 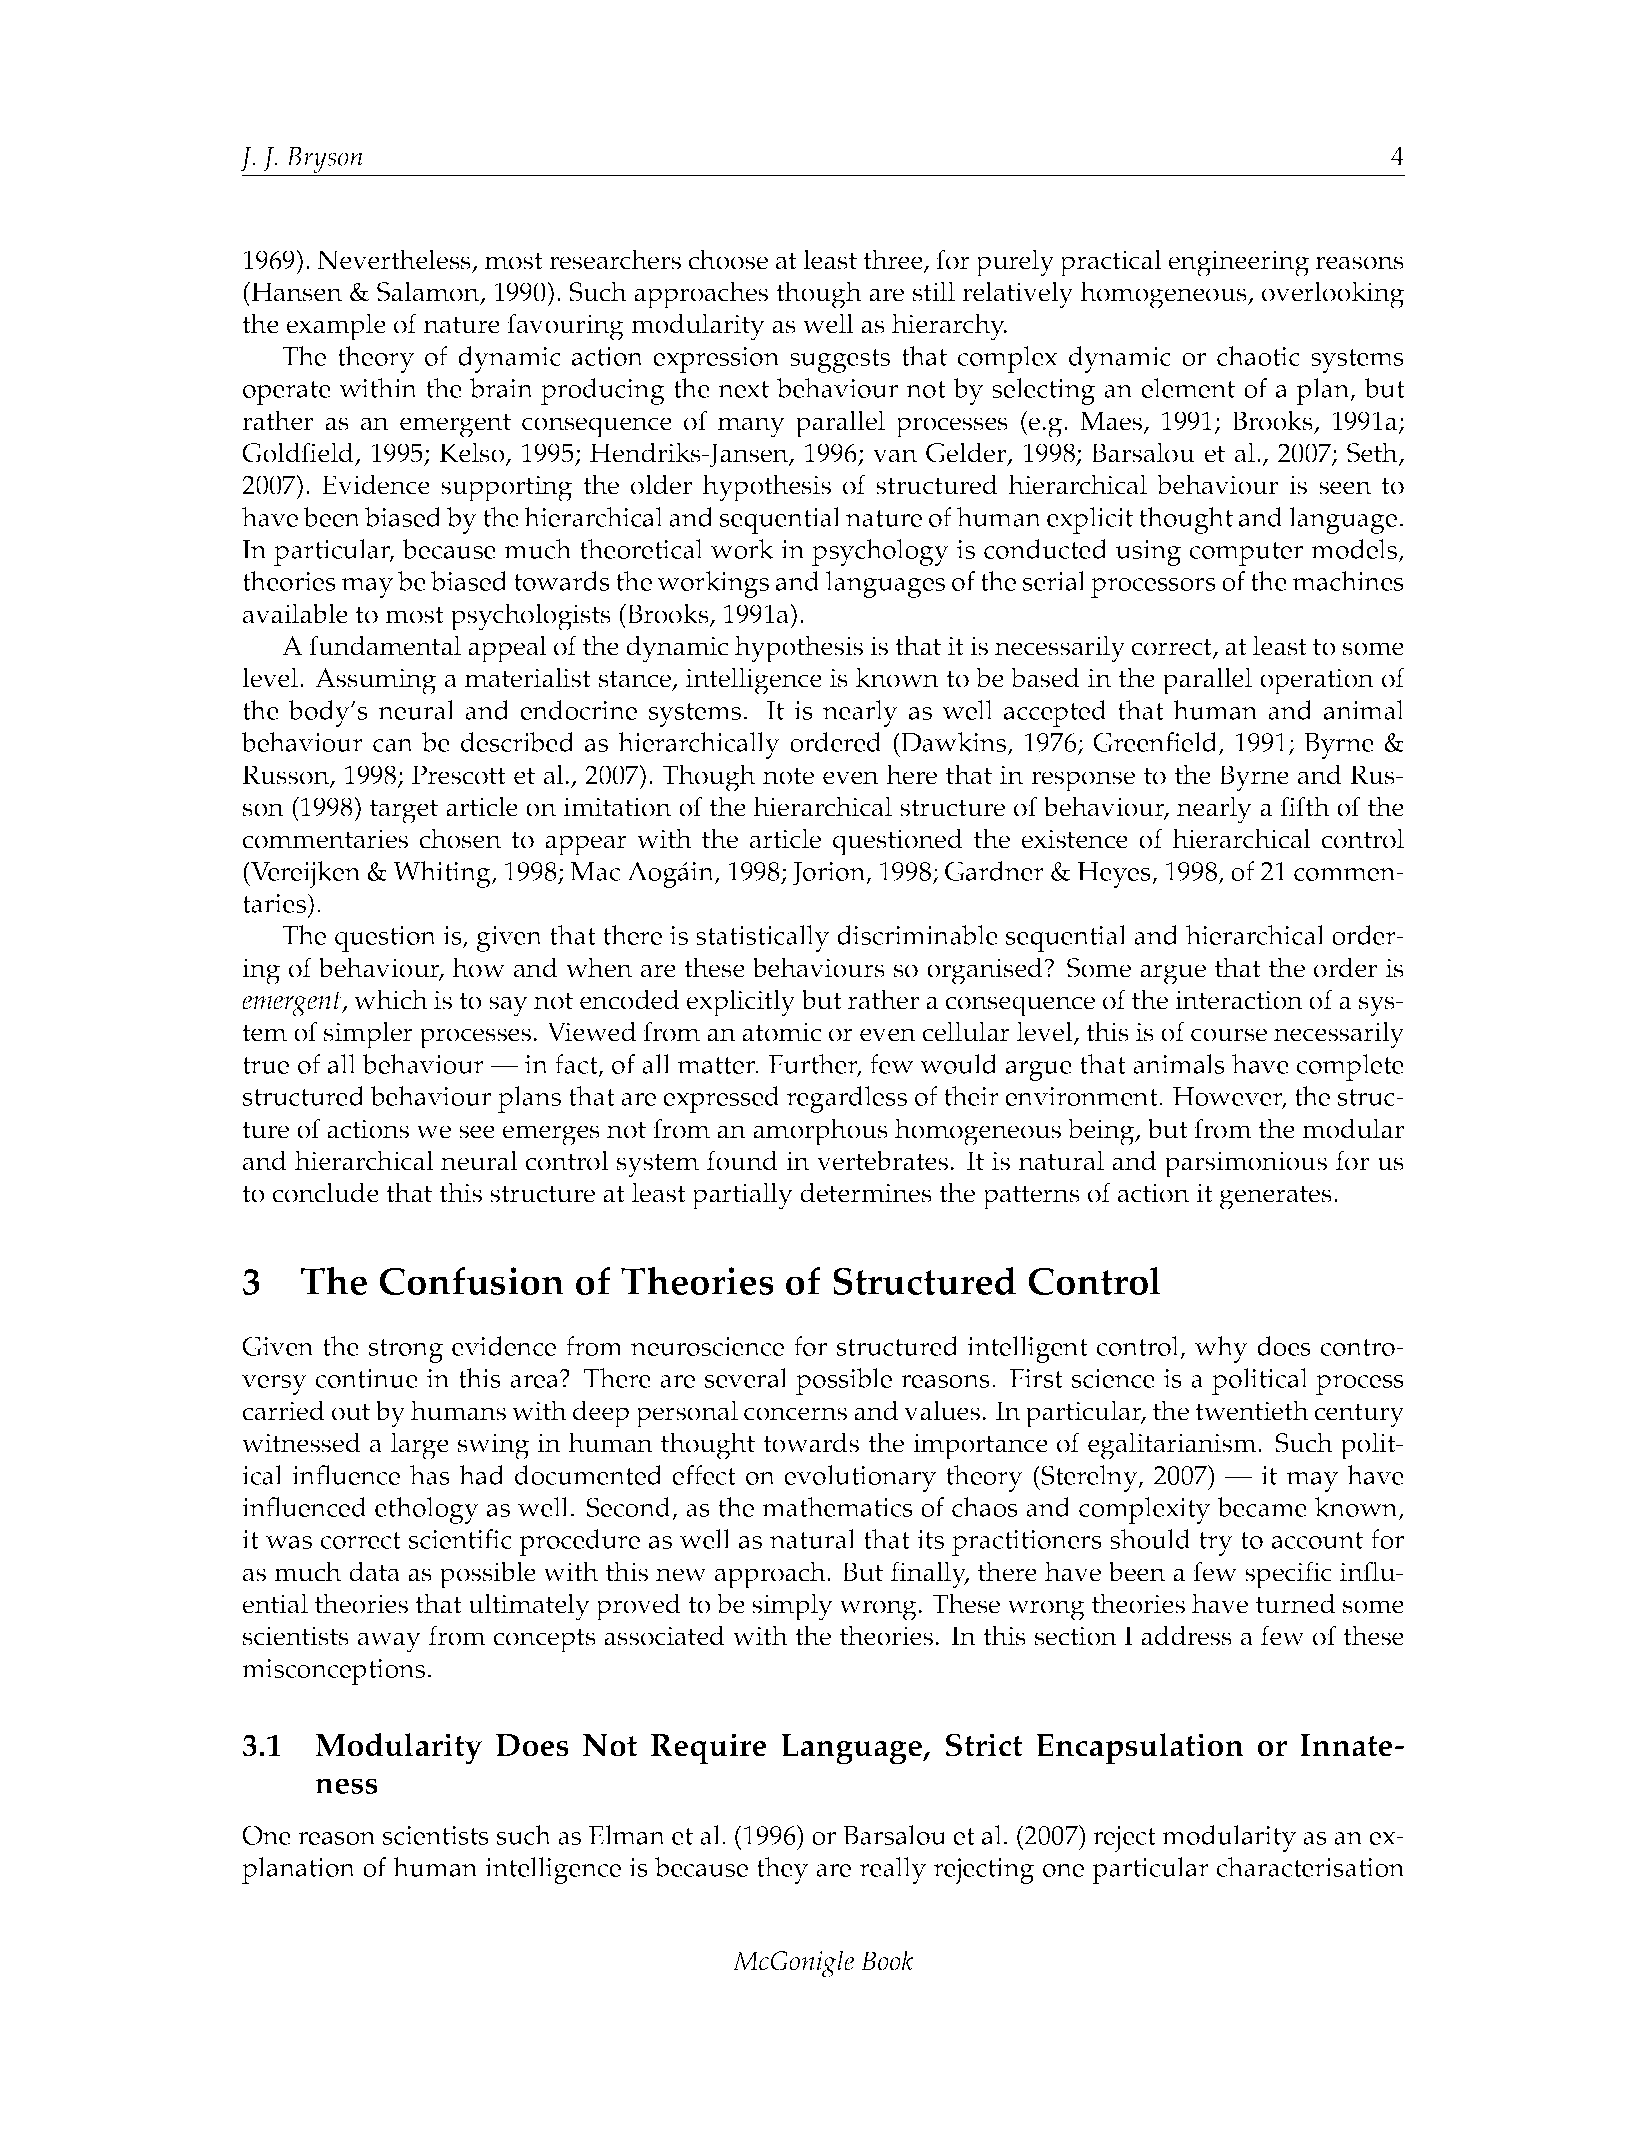 What do you see at coordinates (820, 1132) in the image?
I see `amorphous` at bounding box center [820, 1132].
